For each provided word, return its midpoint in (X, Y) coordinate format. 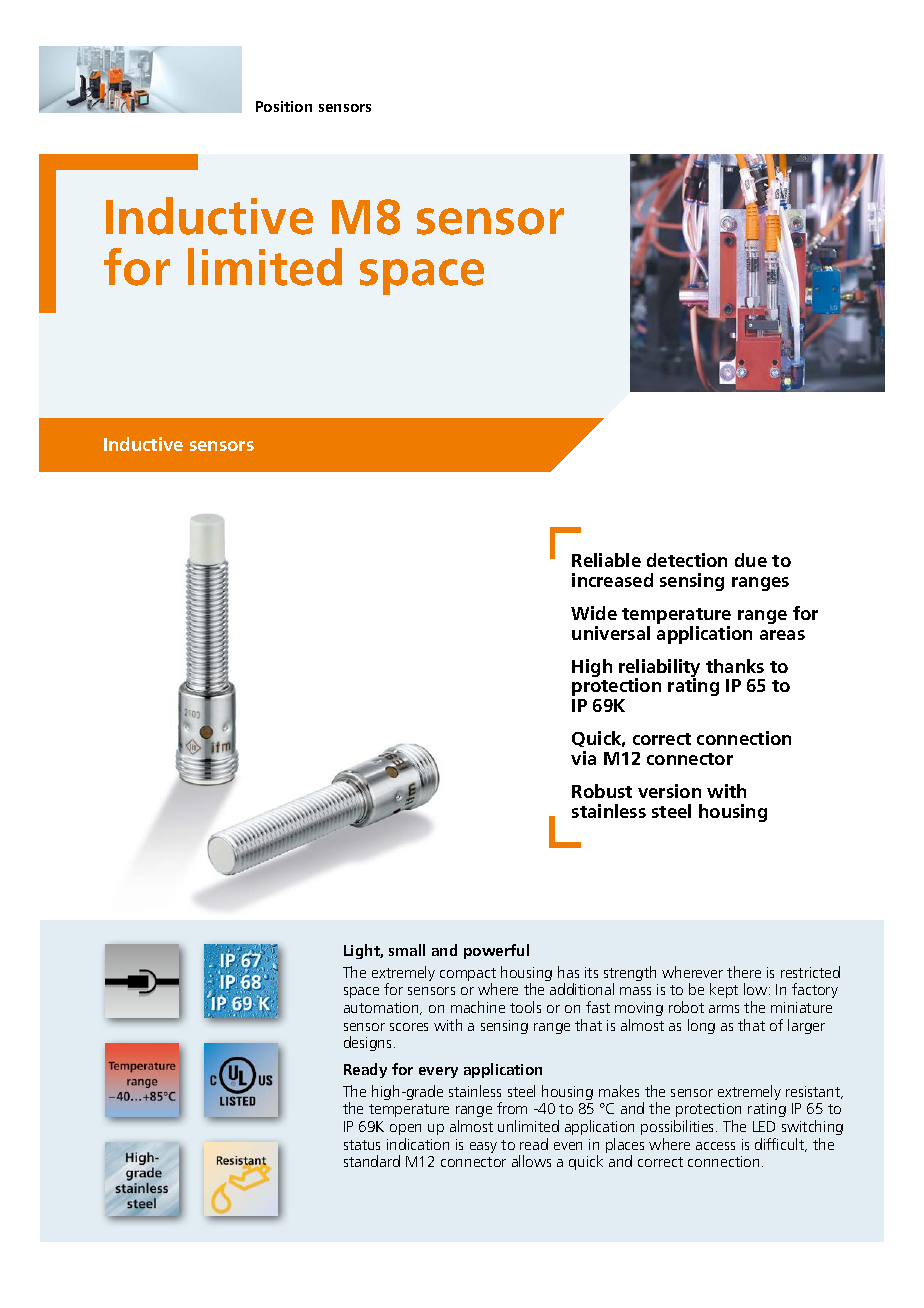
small (407, 950)
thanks (735, 666)
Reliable (606, 560)
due (751, 560)
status (362, 1145)
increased (612, 580)
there (744, 972)
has (568, 972)
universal (611, 633)
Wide (594, 613)
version (669, 791)
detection (687, 560)
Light (363, 951)
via (583, 758)
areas (782, 635)
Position (284, 106)
